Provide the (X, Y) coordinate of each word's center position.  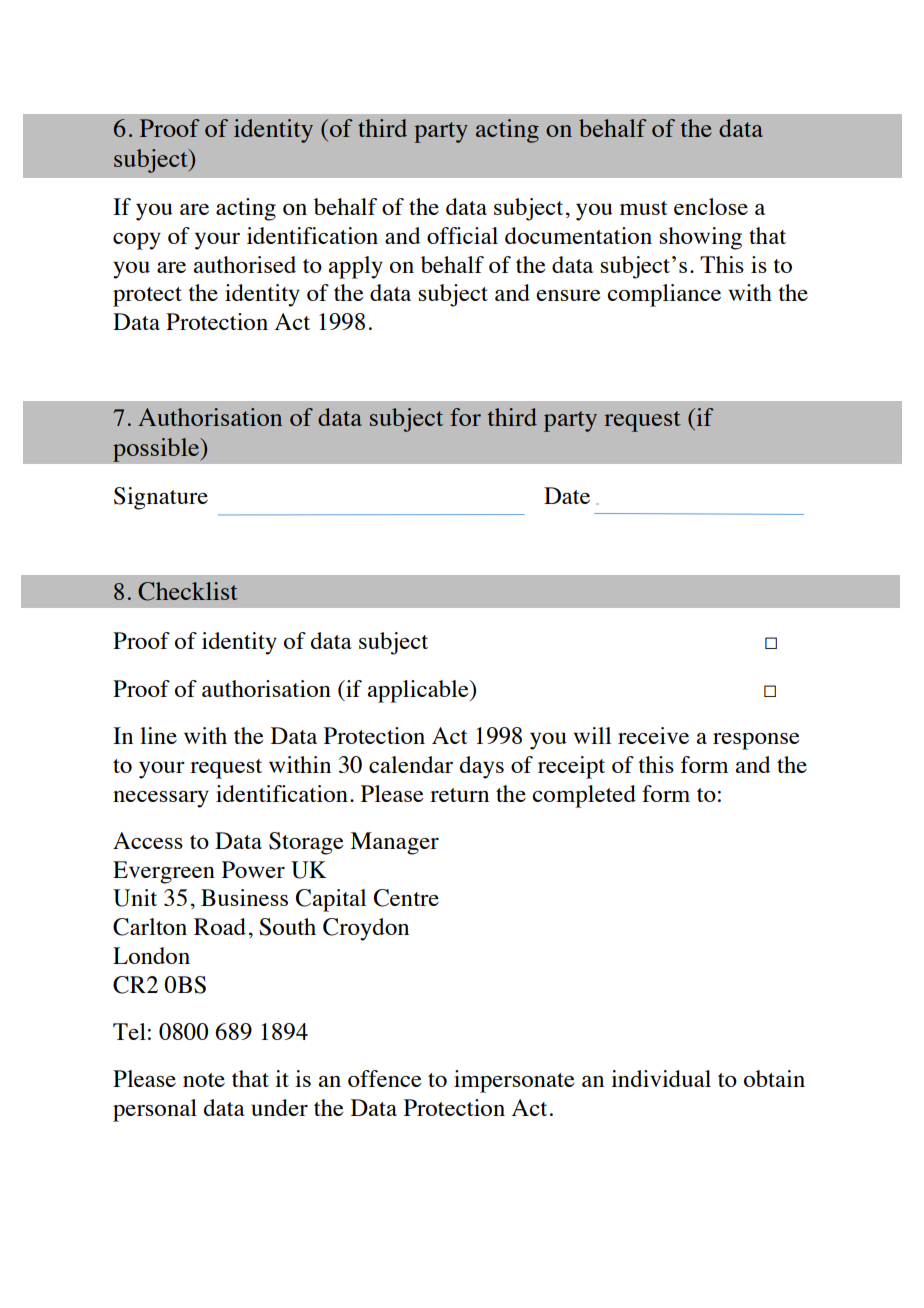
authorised (245, 264)
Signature (161, 498)
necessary (161, 799)
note (204, 1080)
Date (567, 495)
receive (653, 735)
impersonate (514, 1081)
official (462, 235)
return (459, 795)
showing (701, 238)
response (756, 741)
